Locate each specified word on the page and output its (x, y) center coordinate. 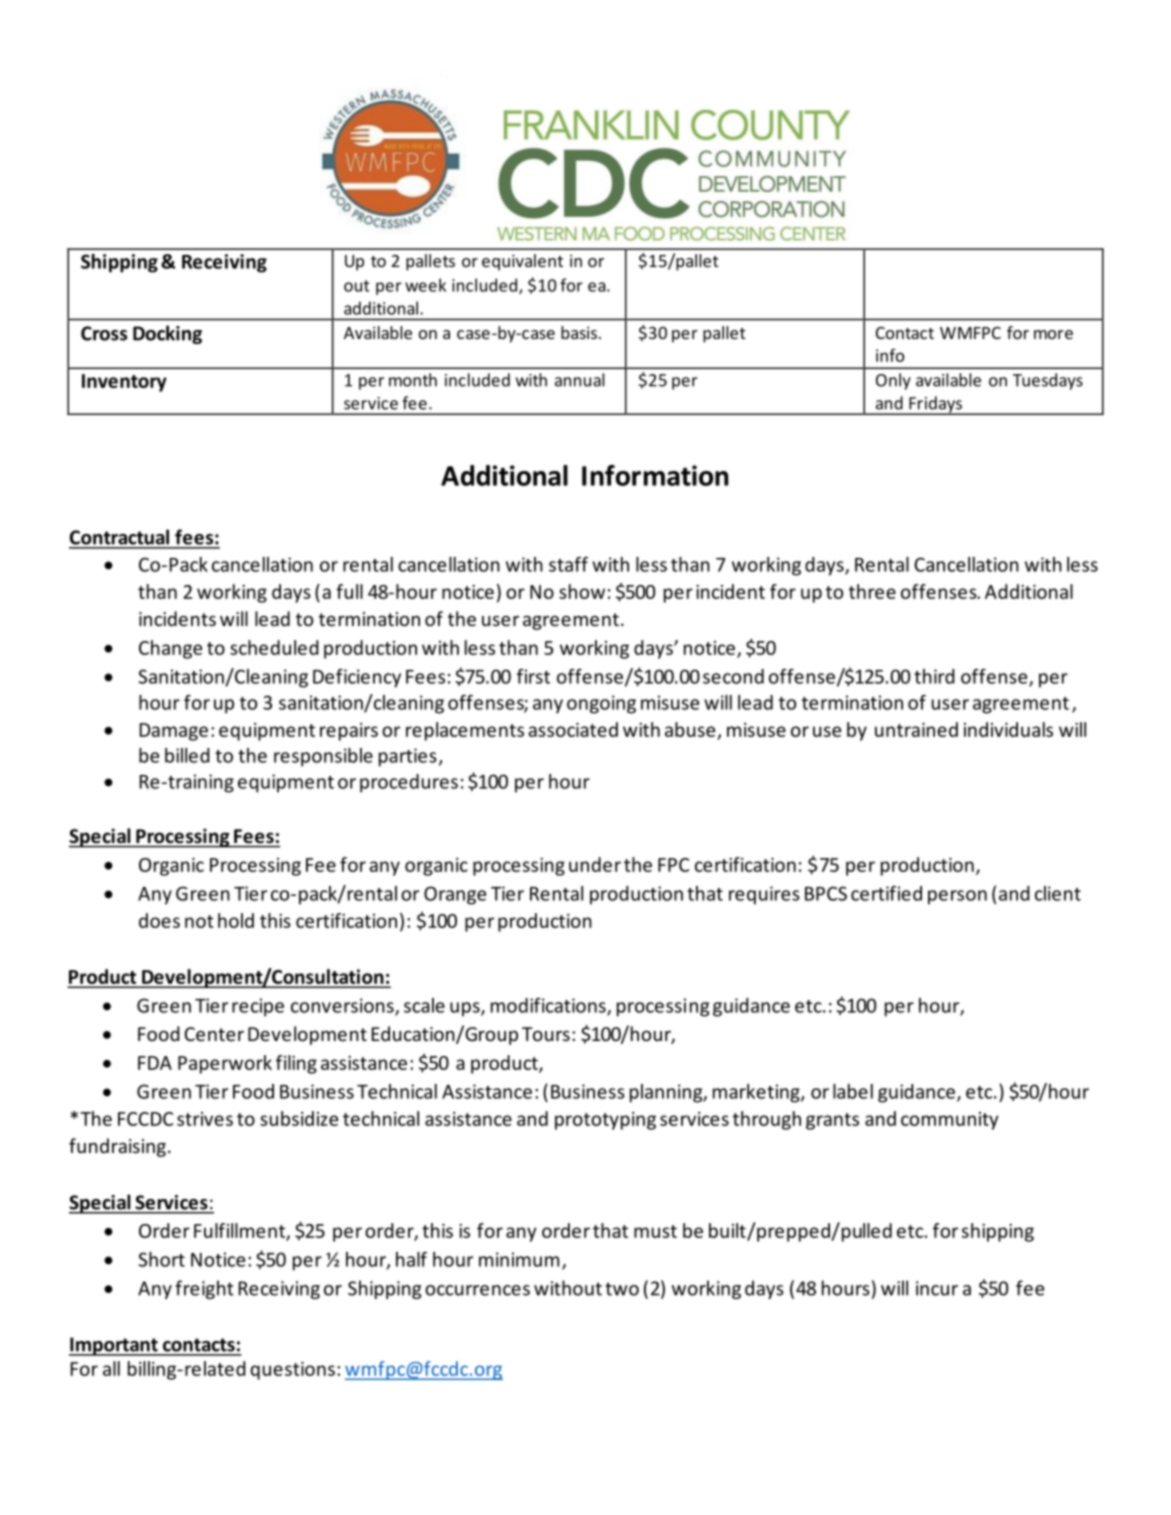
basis (579, 332)
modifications (549, 1006)
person (957, 897)
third (934, 676)
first (533, 676)
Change (170, 649)
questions (293, 1371)
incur (937, 1288)
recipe (258, 1007)
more (1053, 334)
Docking (167, 334)
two (622, 1289)
